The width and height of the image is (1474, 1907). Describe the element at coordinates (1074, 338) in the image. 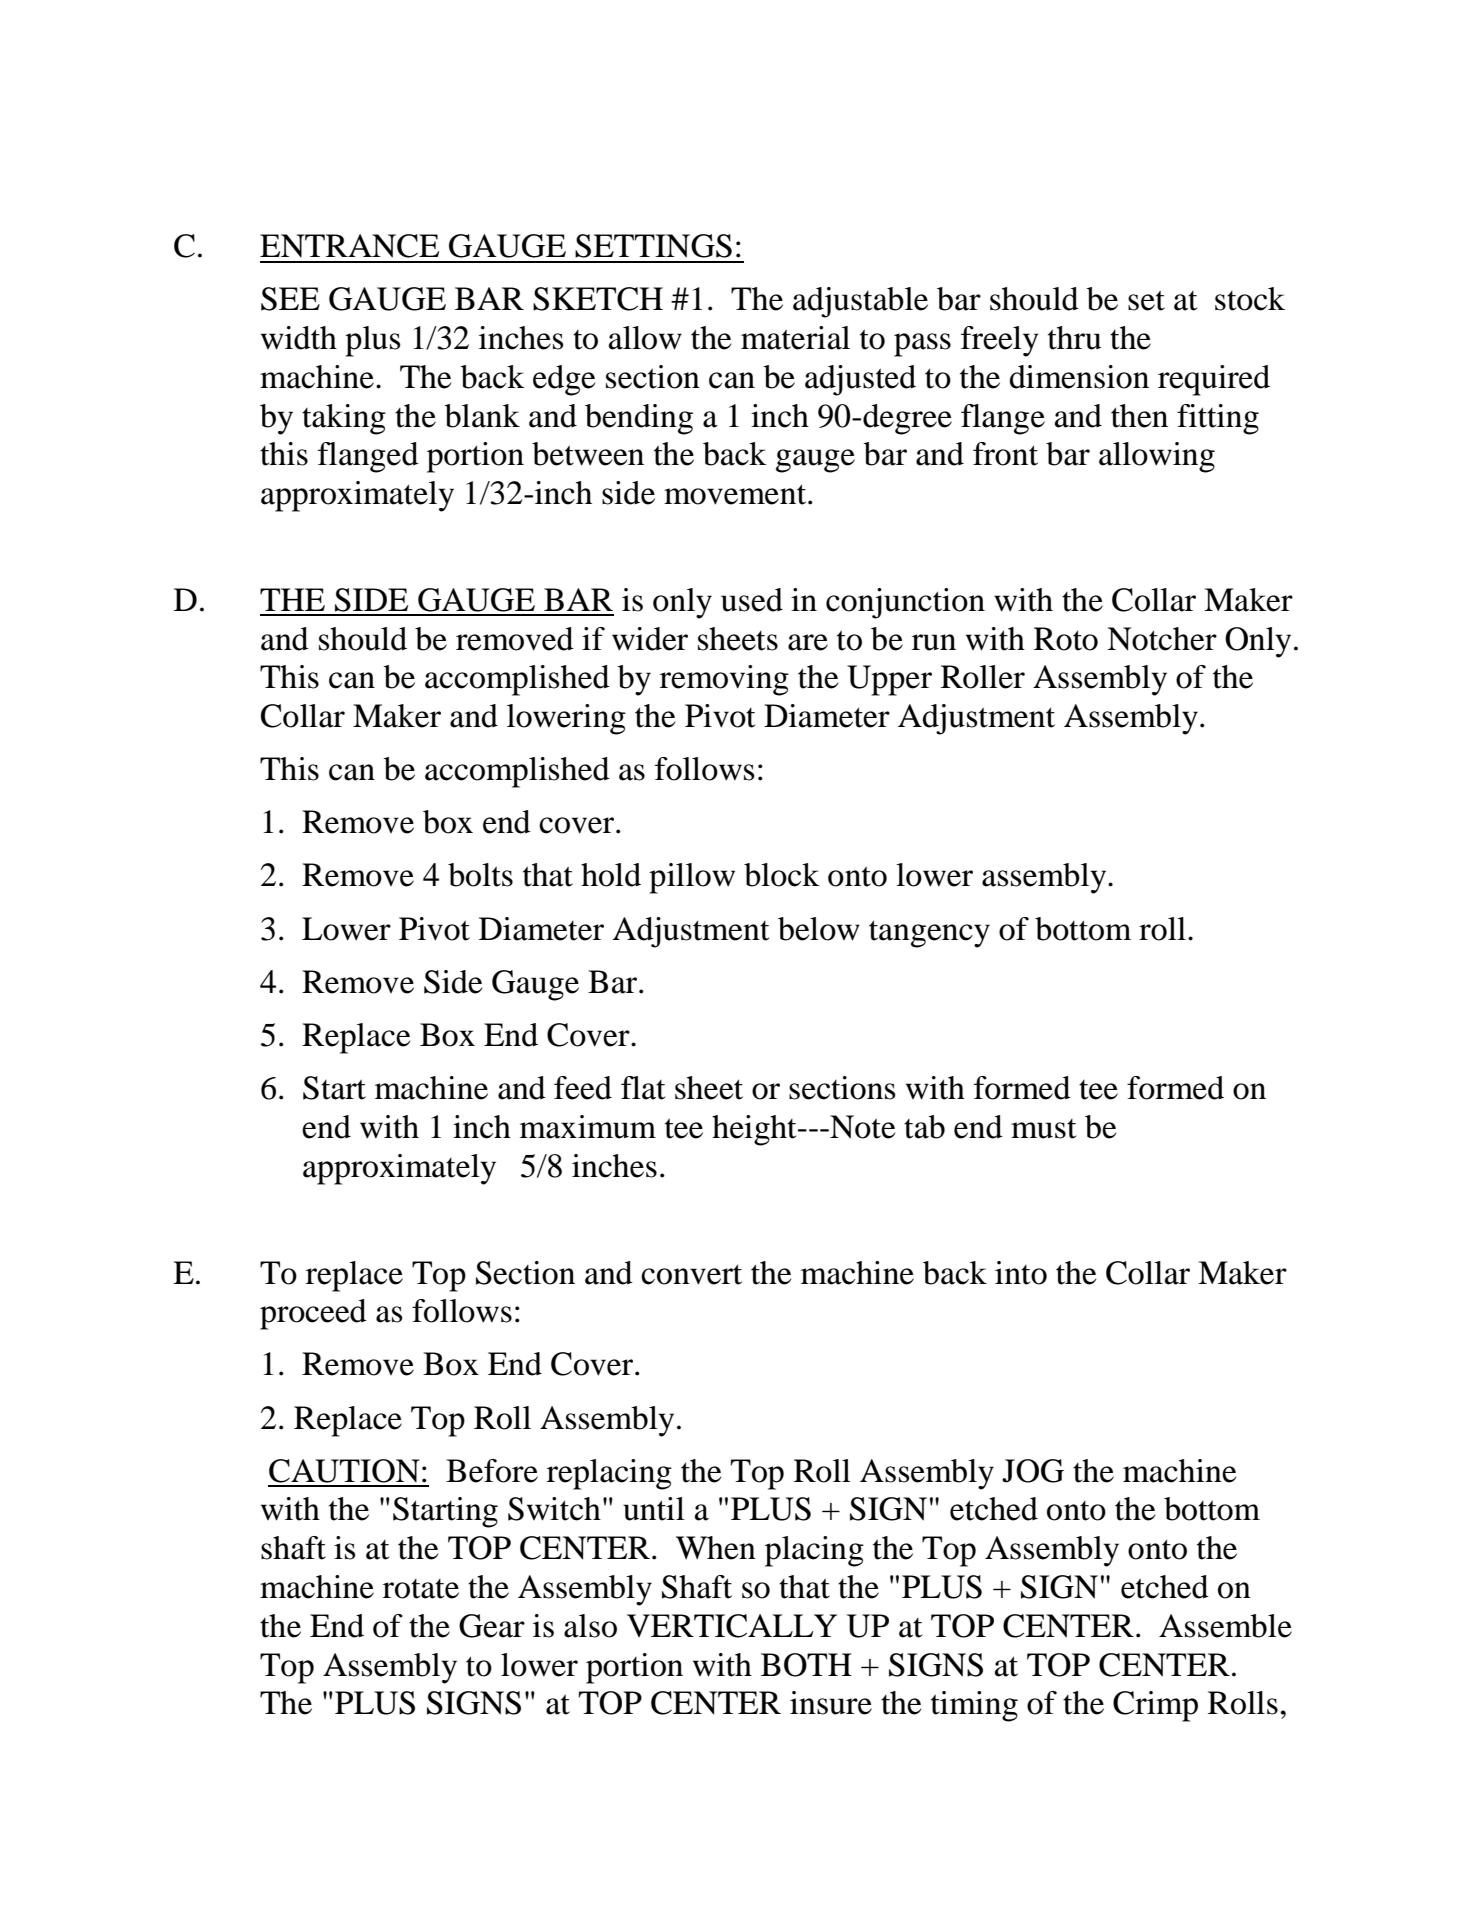

I see `thru` at that location.
